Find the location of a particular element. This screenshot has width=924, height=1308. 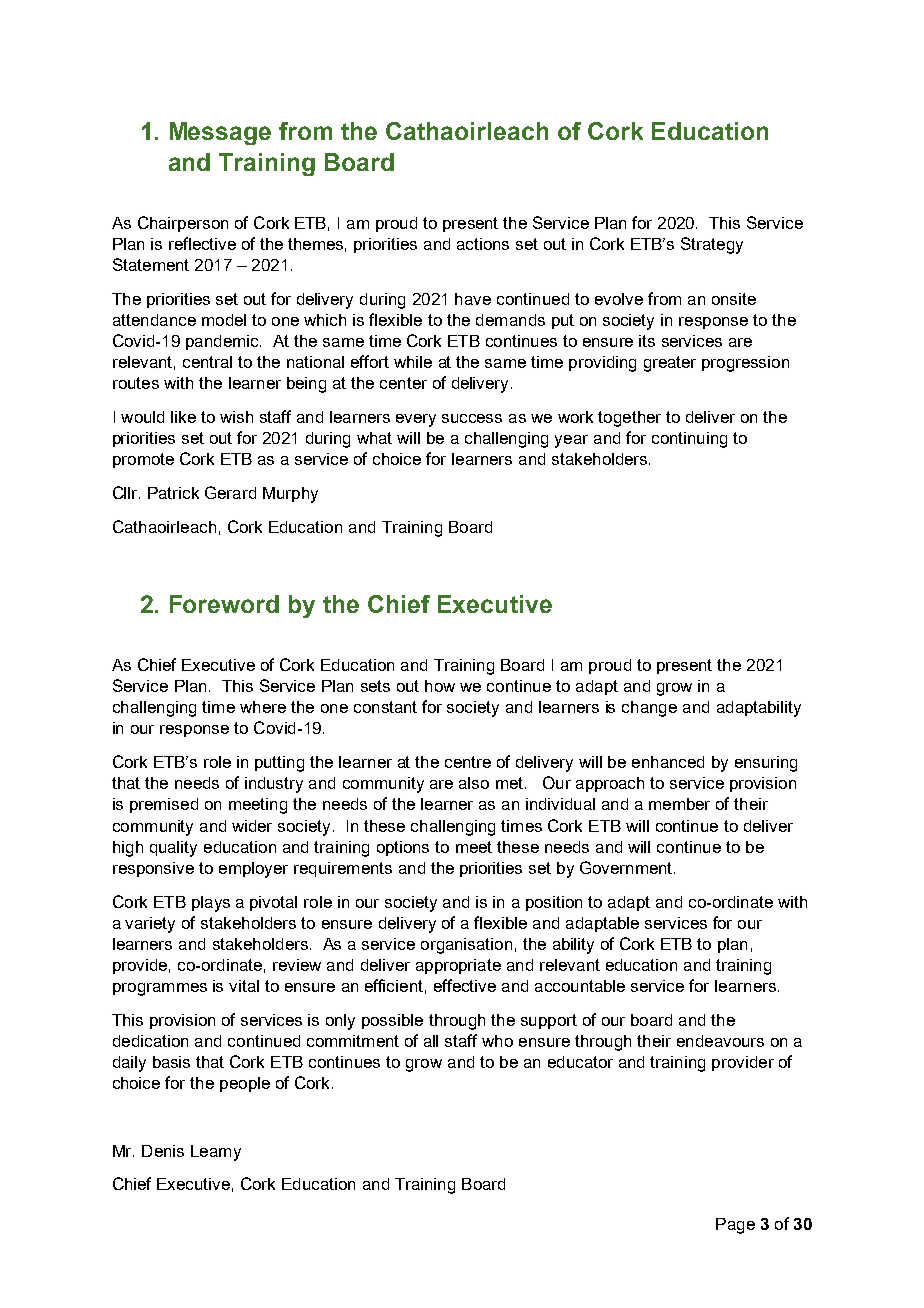

options is located at coordinates (403, 848).
